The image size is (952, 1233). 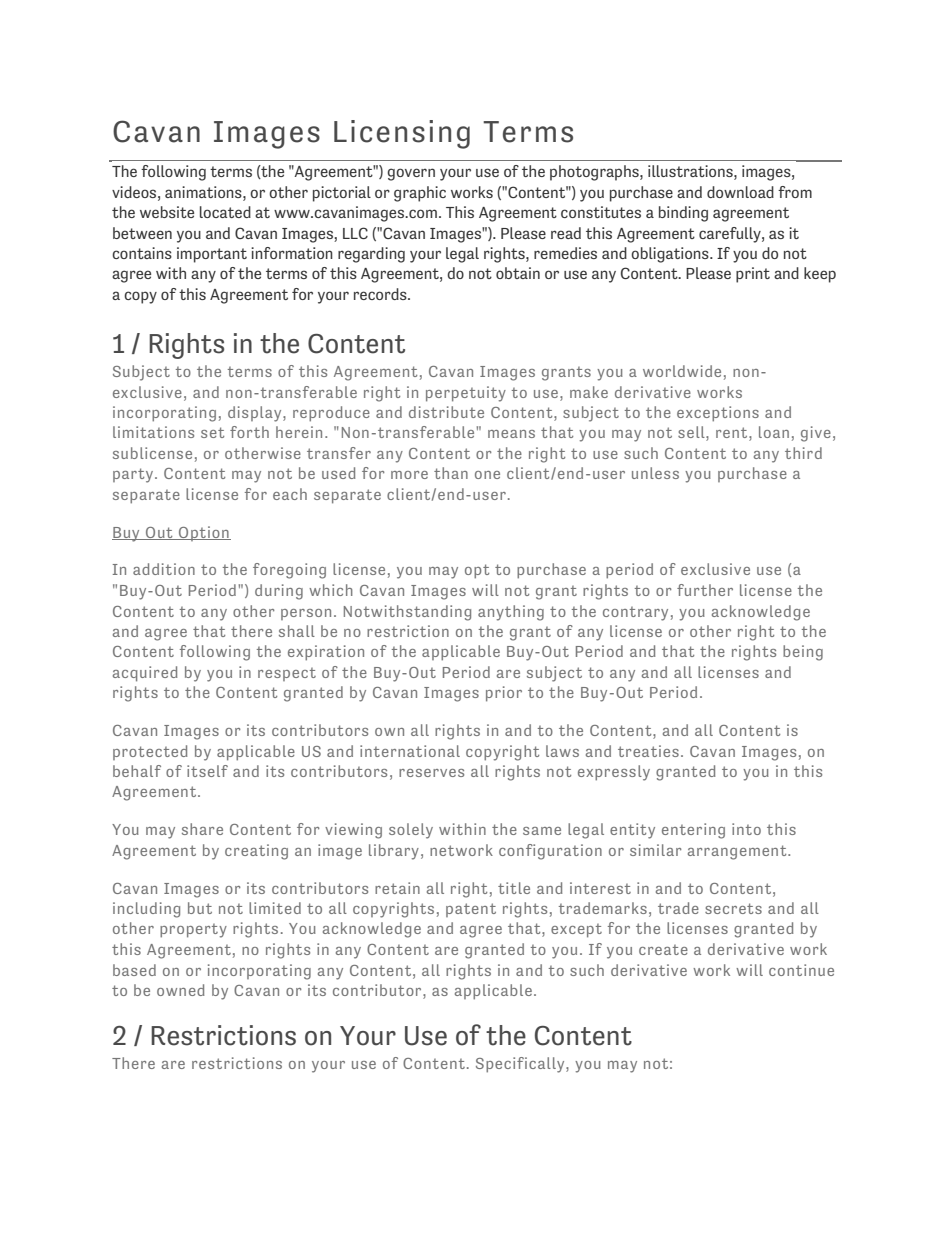 I want to click on treaties, so click(x=648, y=751).
